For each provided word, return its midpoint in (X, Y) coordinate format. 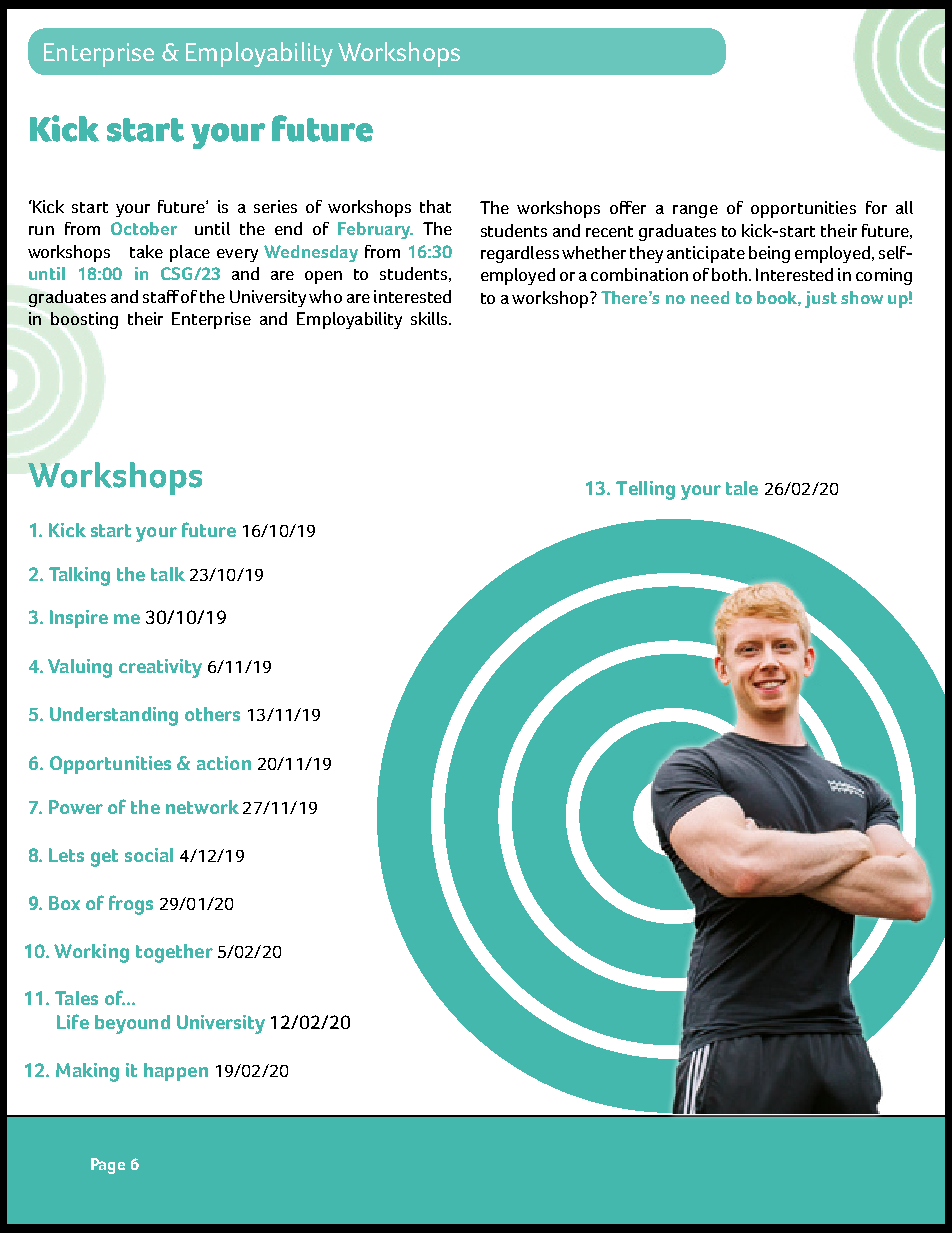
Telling (645, 490)
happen (176, 1072)
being (769, 254)
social (149, 855)
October (144, 228)
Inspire (79, 619)
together (174, 953)
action (224, 763)
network (202, 807)
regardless (520, 254)
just (821, 299)
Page (108, 1166)
